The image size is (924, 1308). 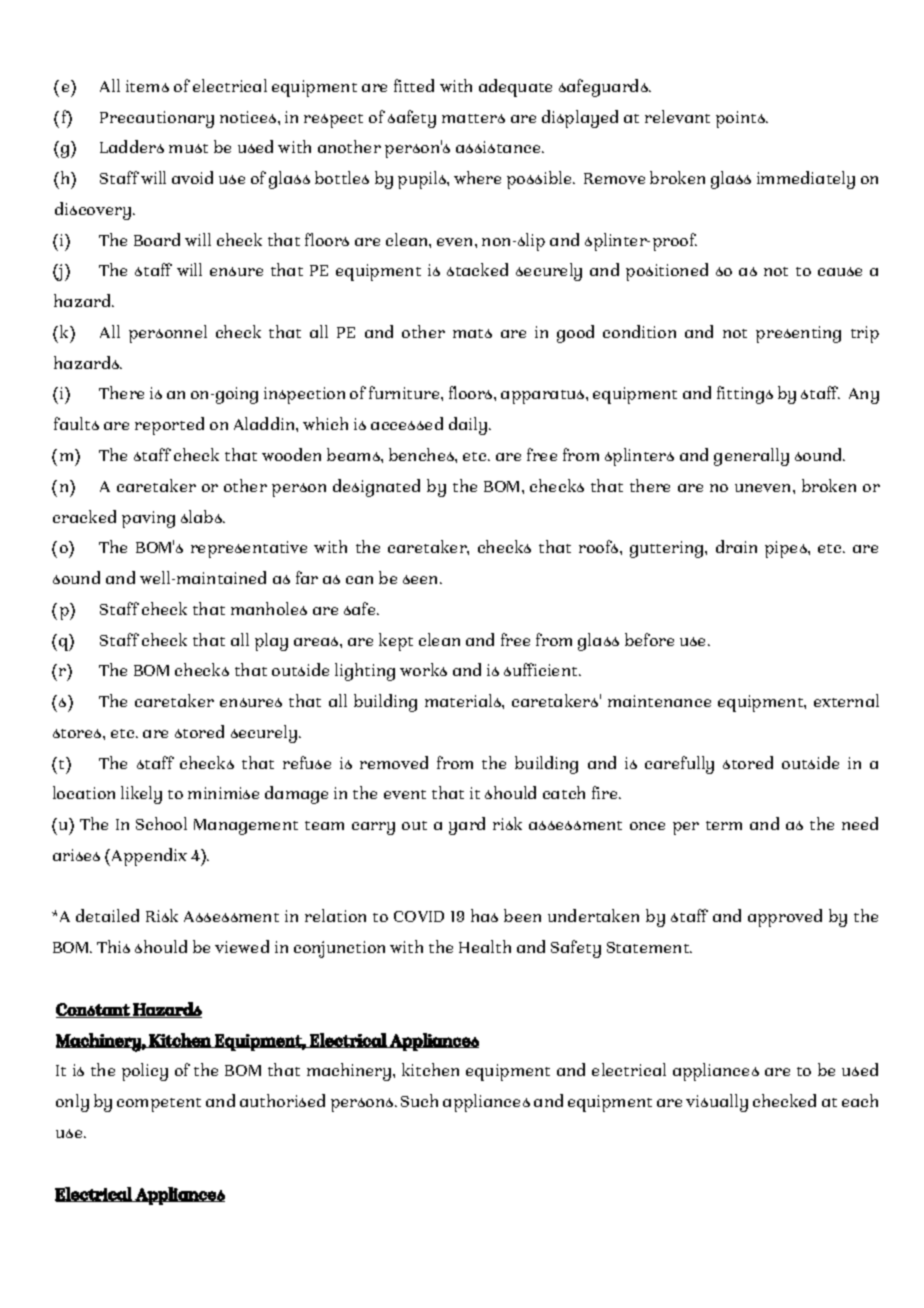 What do you see at coordinates (269, 608) in the document?
I see `manholes` at bounding box center [269, 608].
